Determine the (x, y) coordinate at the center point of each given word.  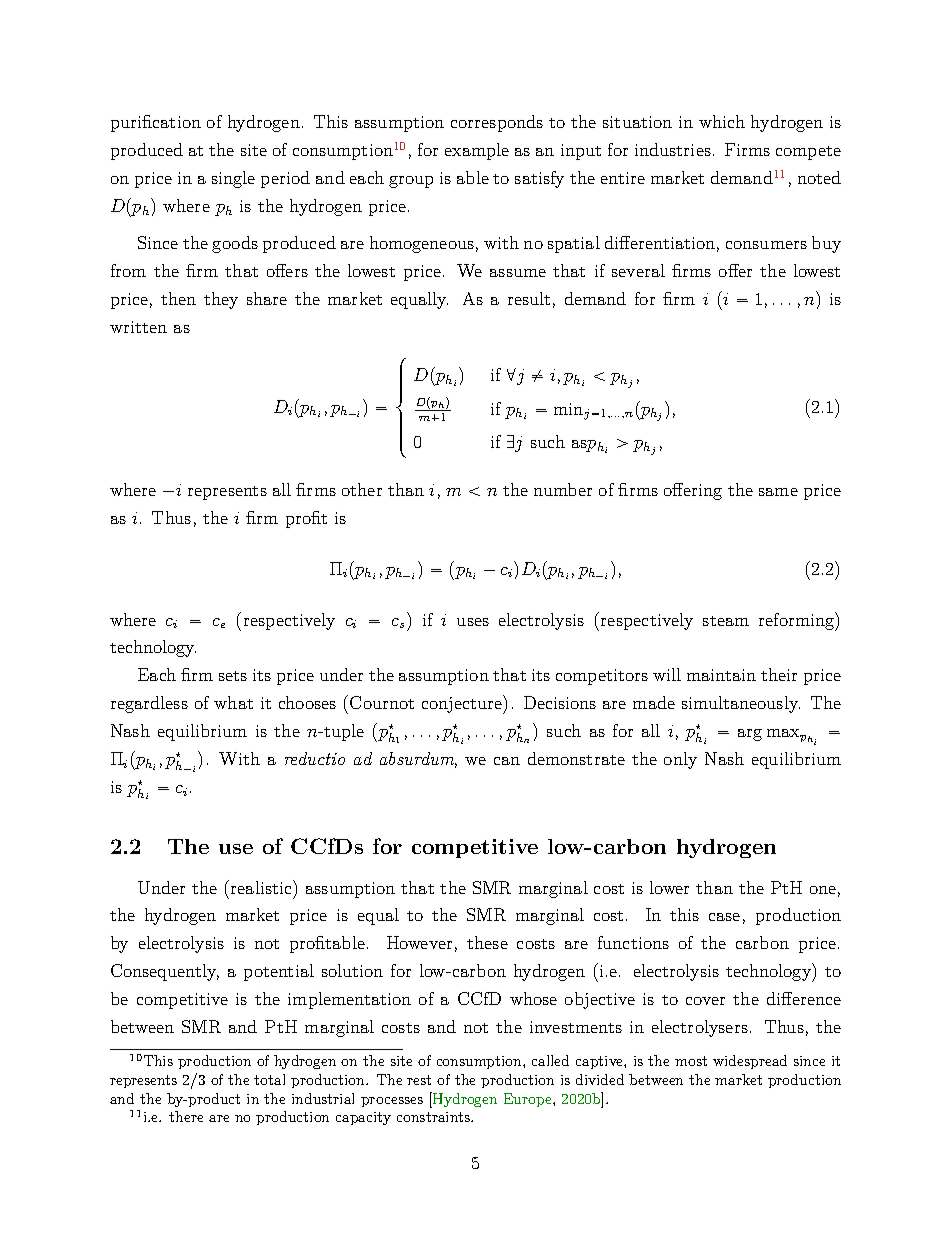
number (563, 489)
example (477, 151)
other (362, 489)
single (233, 179)
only (680, 760)
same (778, 492)
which (722, 121)
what (233, 702)
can (507, 761)
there (186, 1116)
